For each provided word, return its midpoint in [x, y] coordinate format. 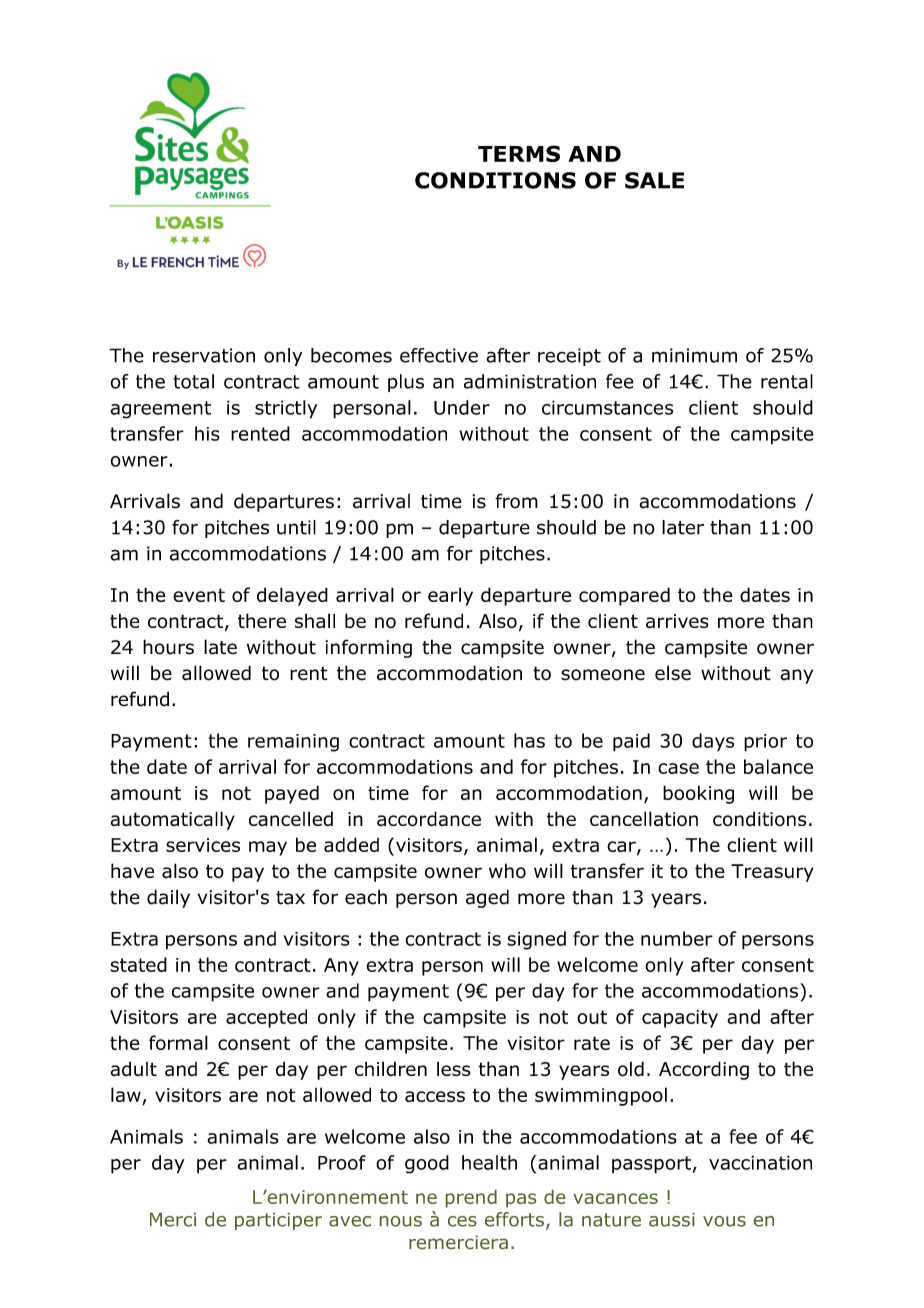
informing [368, 648]
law [127, 1096]
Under [462, 407]
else [673, 673]
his [207, 433]
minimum [694, 355]
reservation [204, 355]
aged [487, 898]
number [677, 938]
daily [168, 898]
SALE [654, 180]
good [427, 1164]
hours [168, 647]
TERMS [519, 153]
